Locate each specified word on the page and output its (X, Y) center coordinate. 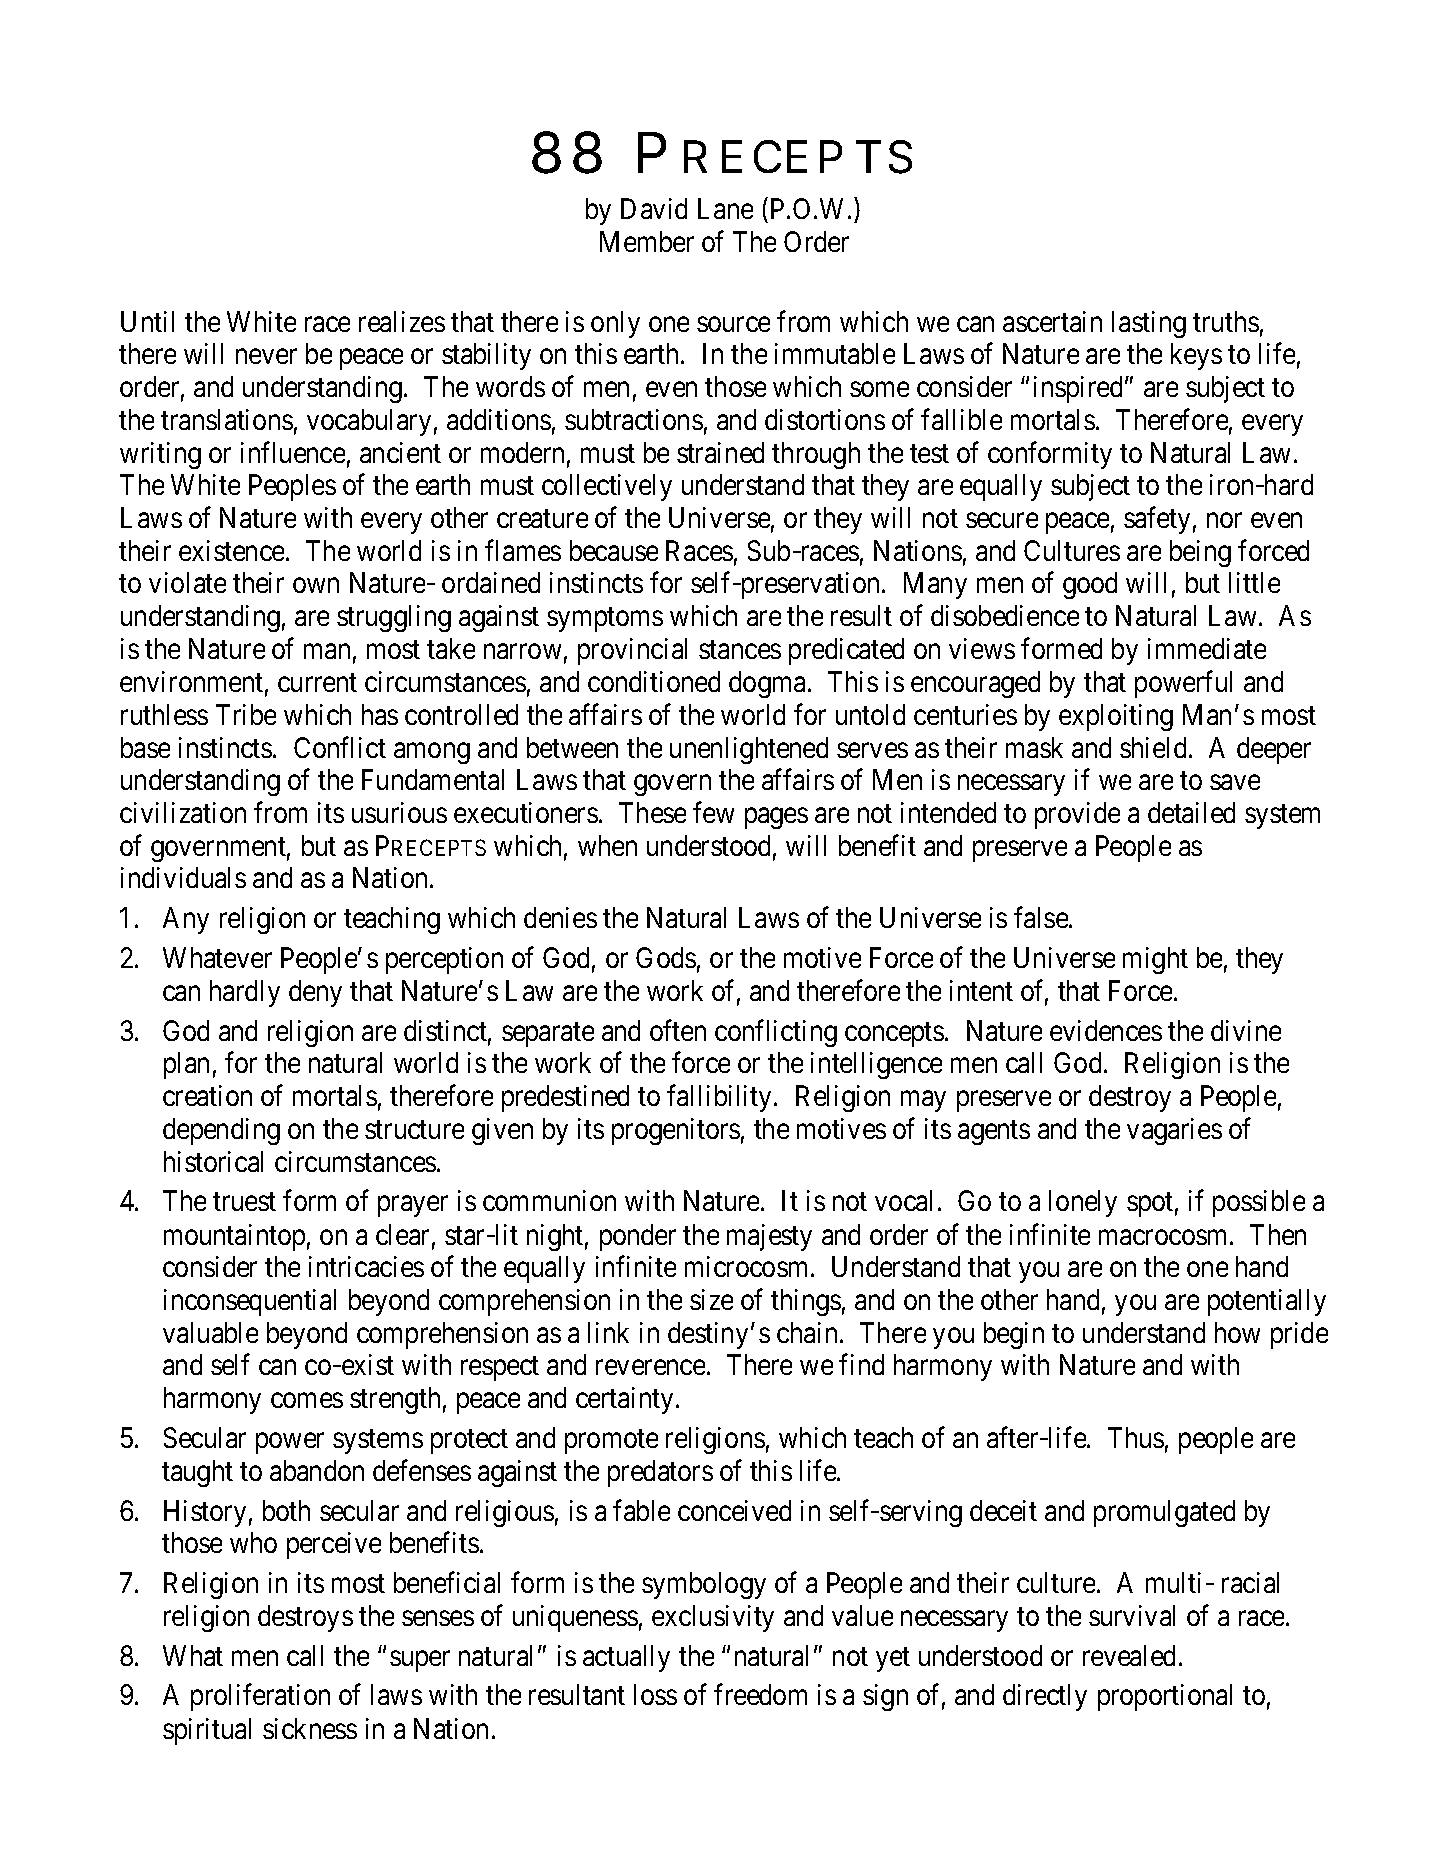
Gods (666, 957)
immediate (1207, 648)
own (316, 585)
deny (315, 993)
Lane (725, 209)
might (1155, 960)
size (711, 1299)
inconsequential (250, 1302)
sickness (310, 1728)
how (1237, 1332)
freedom (760, 1694)
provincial (632, 651)
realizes (402, 321)
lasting (1149, 324)
